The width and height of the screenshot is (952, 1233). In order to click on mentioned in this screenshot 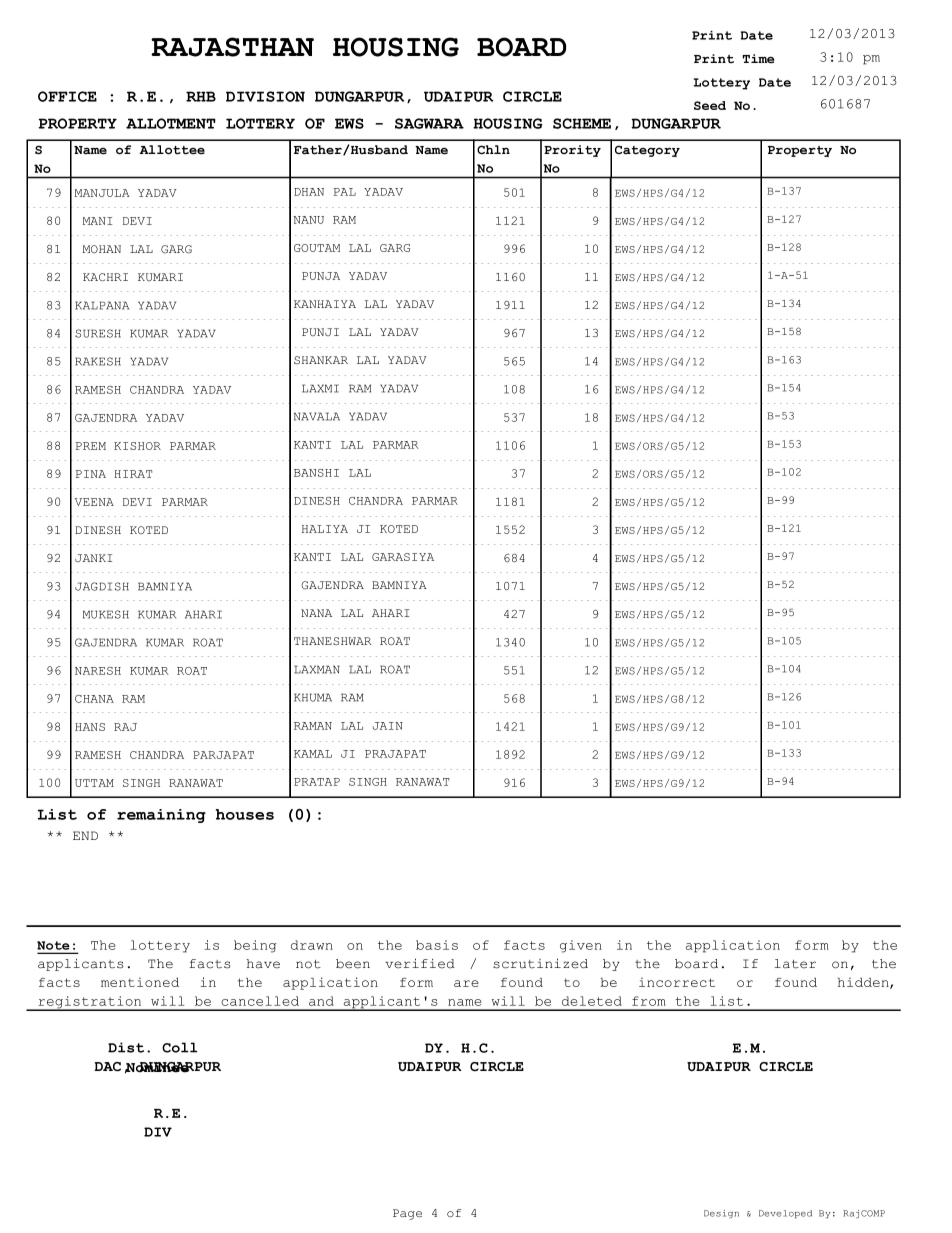, I will do `click(140, 982)`.
